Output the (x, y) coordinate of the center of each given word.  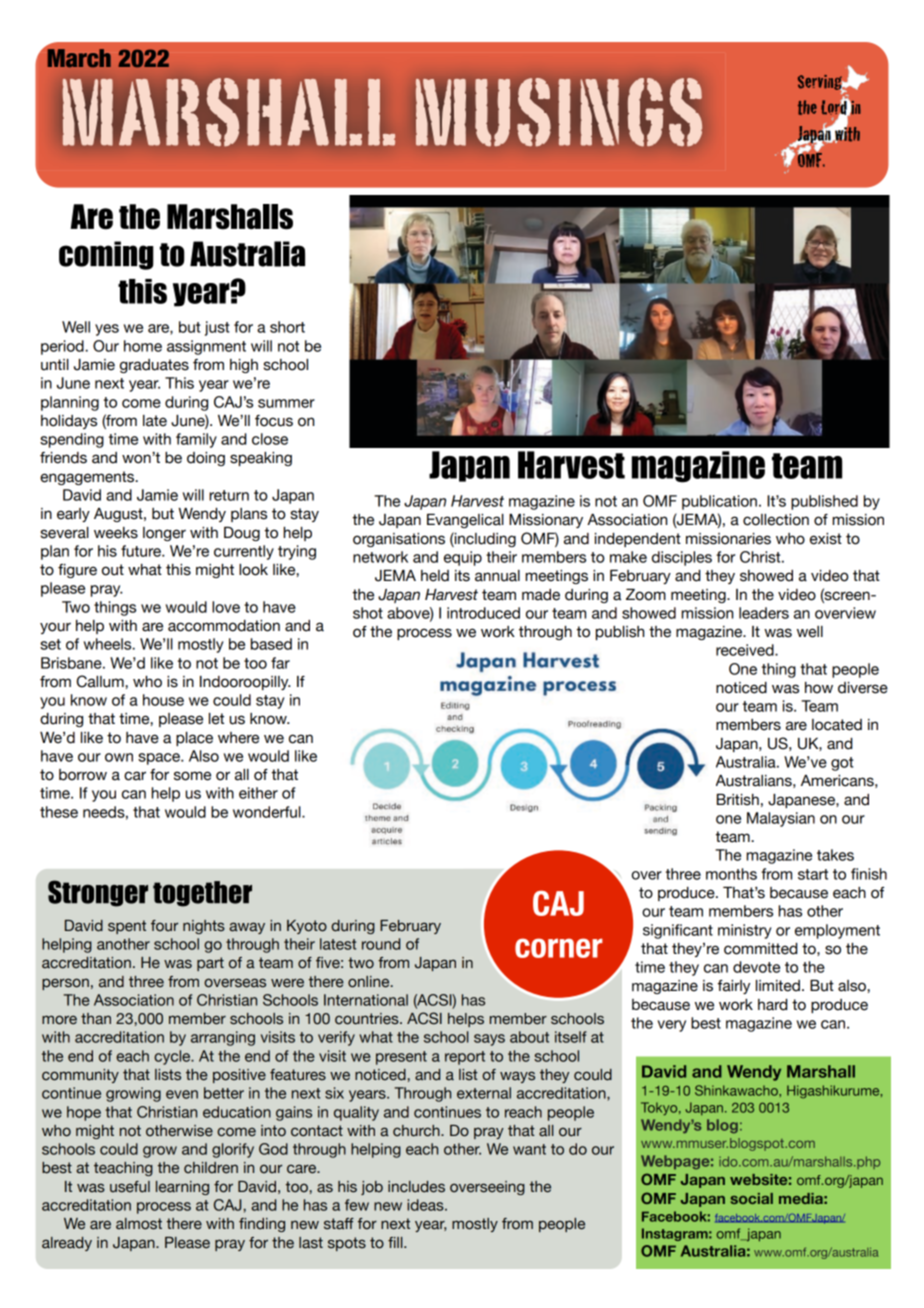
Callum (101, 681)
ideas (426, 1205)
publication (719, 502)
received (746, 650)
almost (139, 1224)
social (751, 1198)
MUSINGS (559, 112)
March (79, 58)
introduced (483, 613)
